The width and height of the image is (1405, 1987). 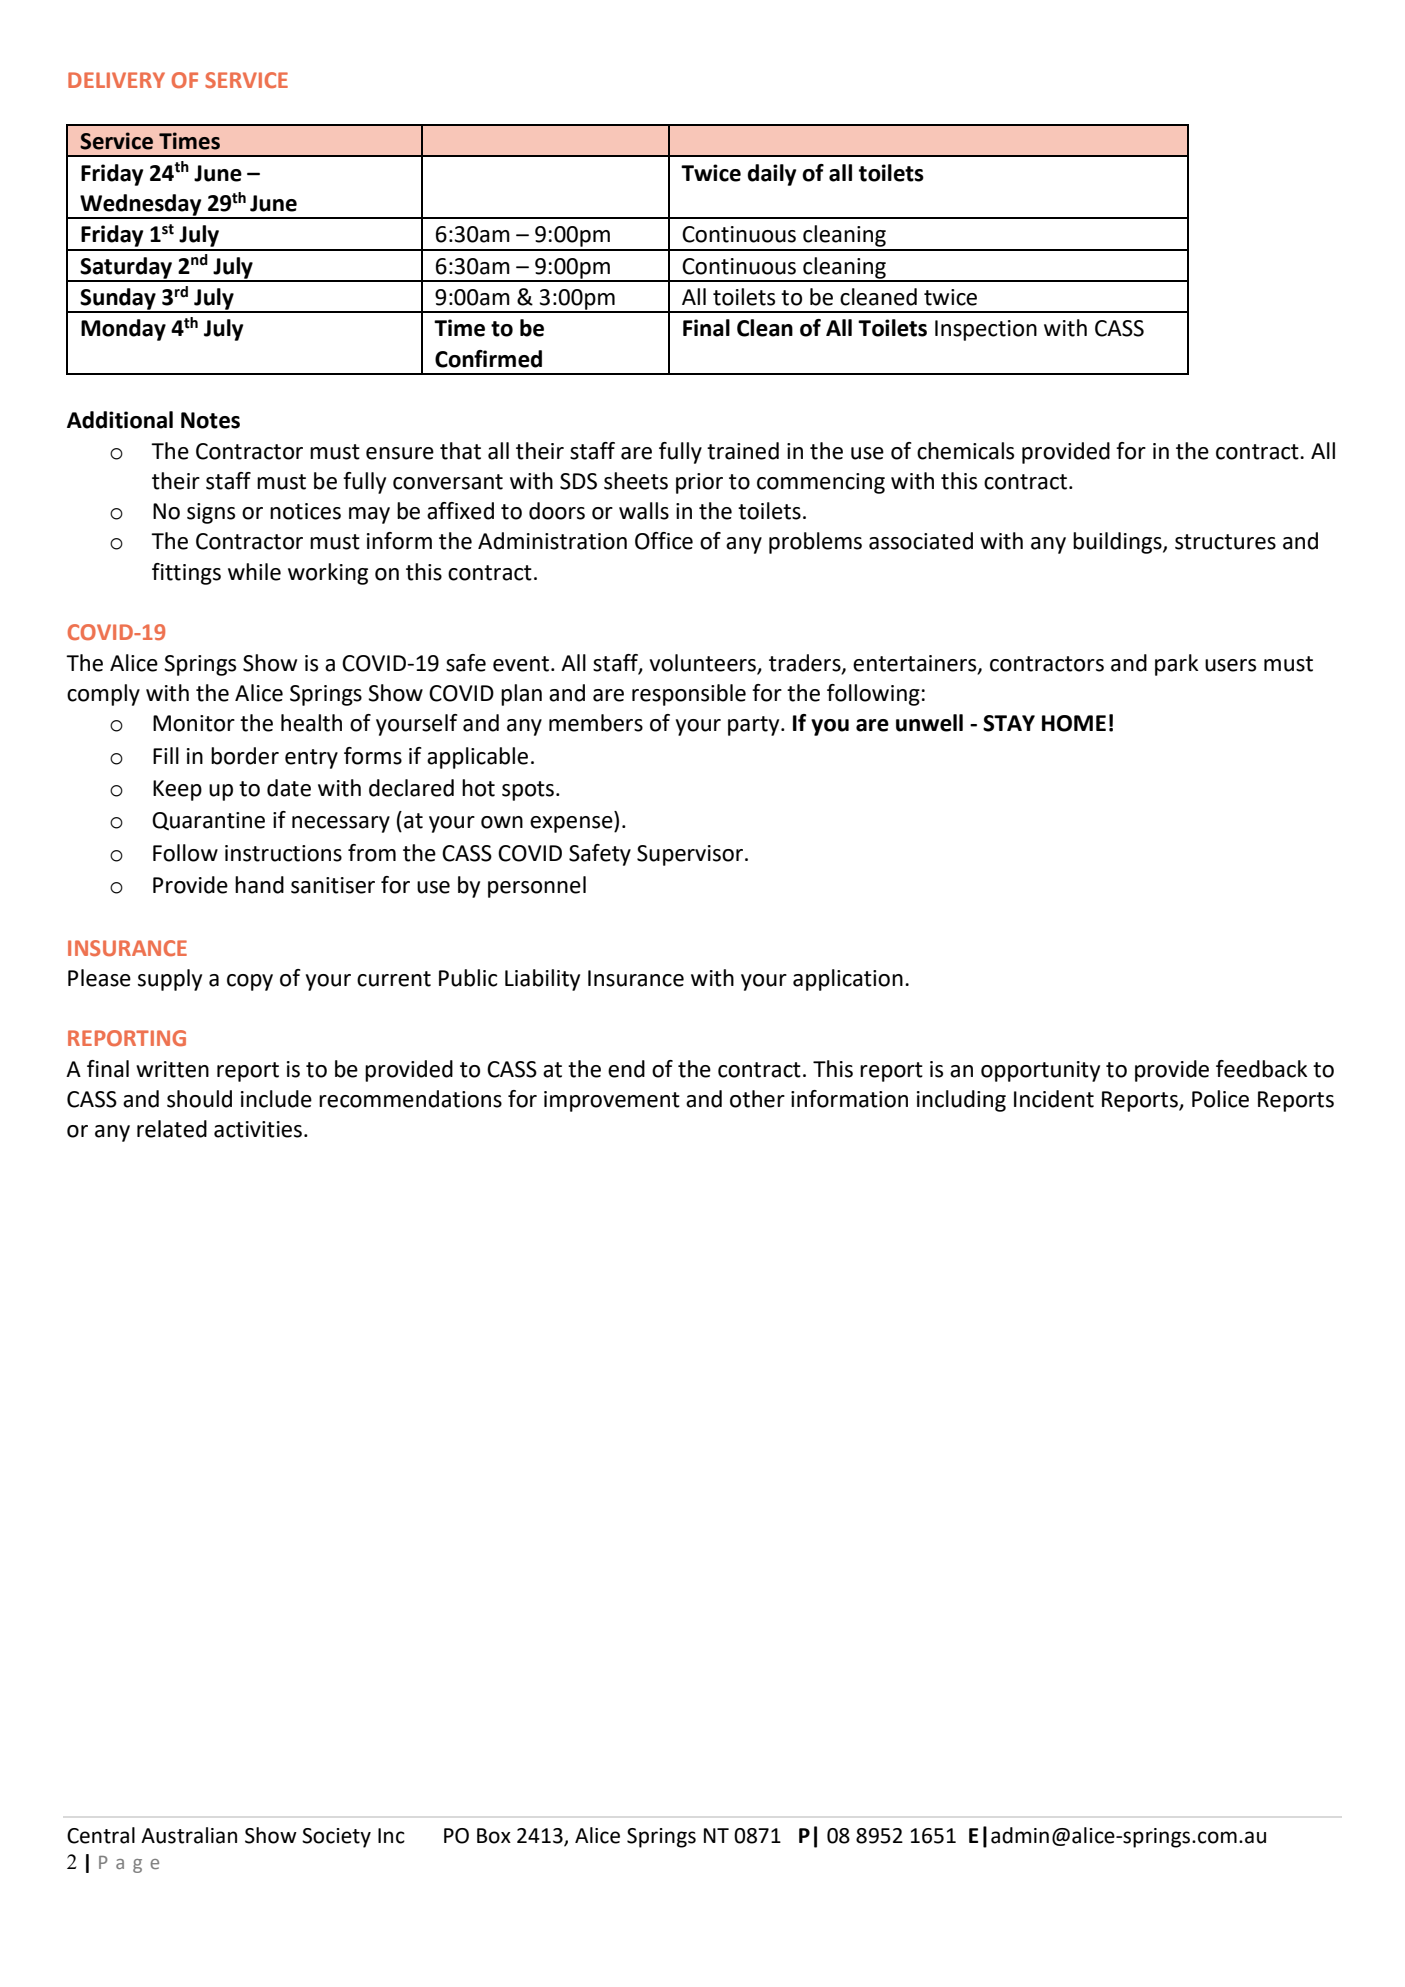 I want to click on Supervisor, so click(x=690, y=855).
